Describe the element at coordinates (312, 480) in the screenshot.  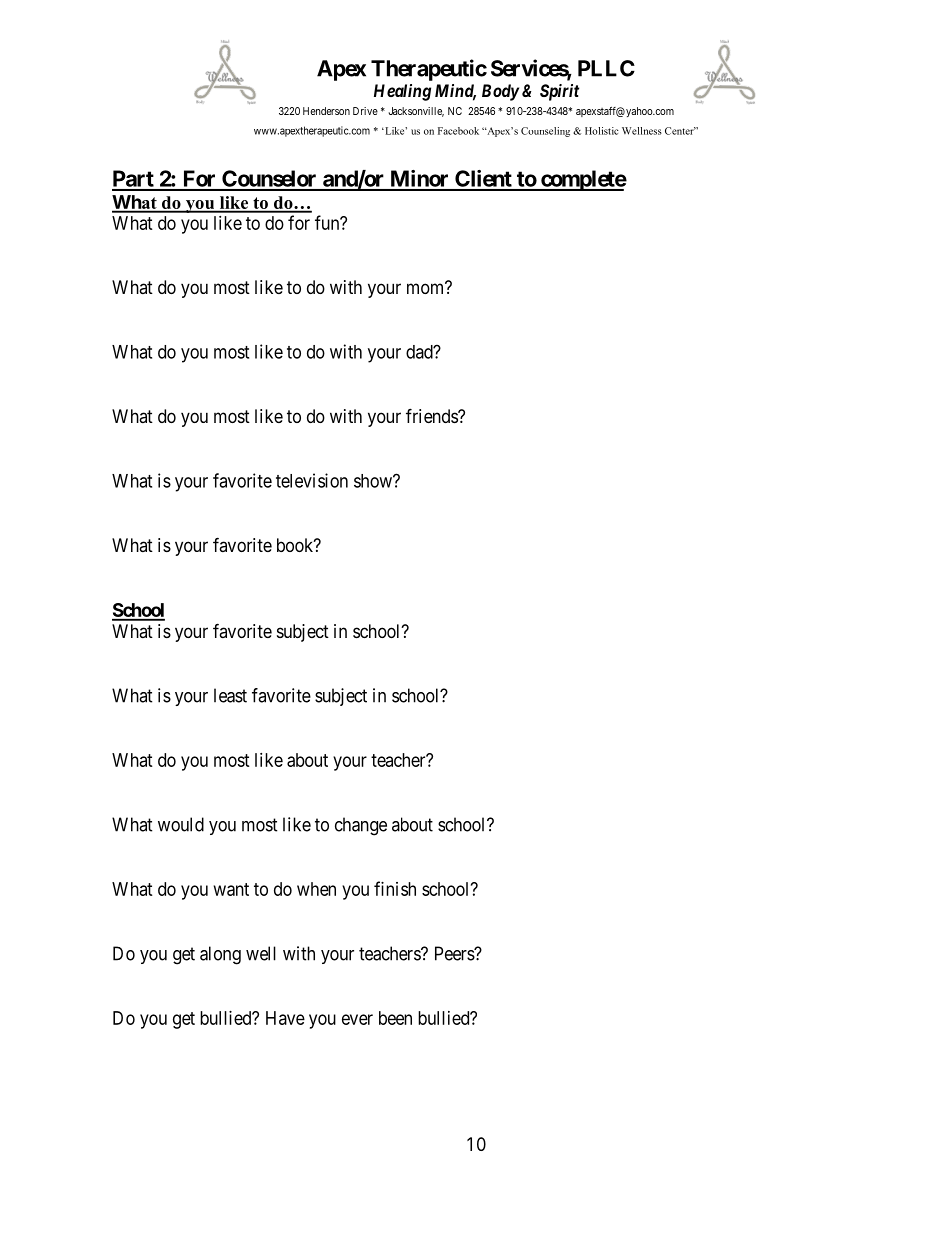
I see `television` at that location.
